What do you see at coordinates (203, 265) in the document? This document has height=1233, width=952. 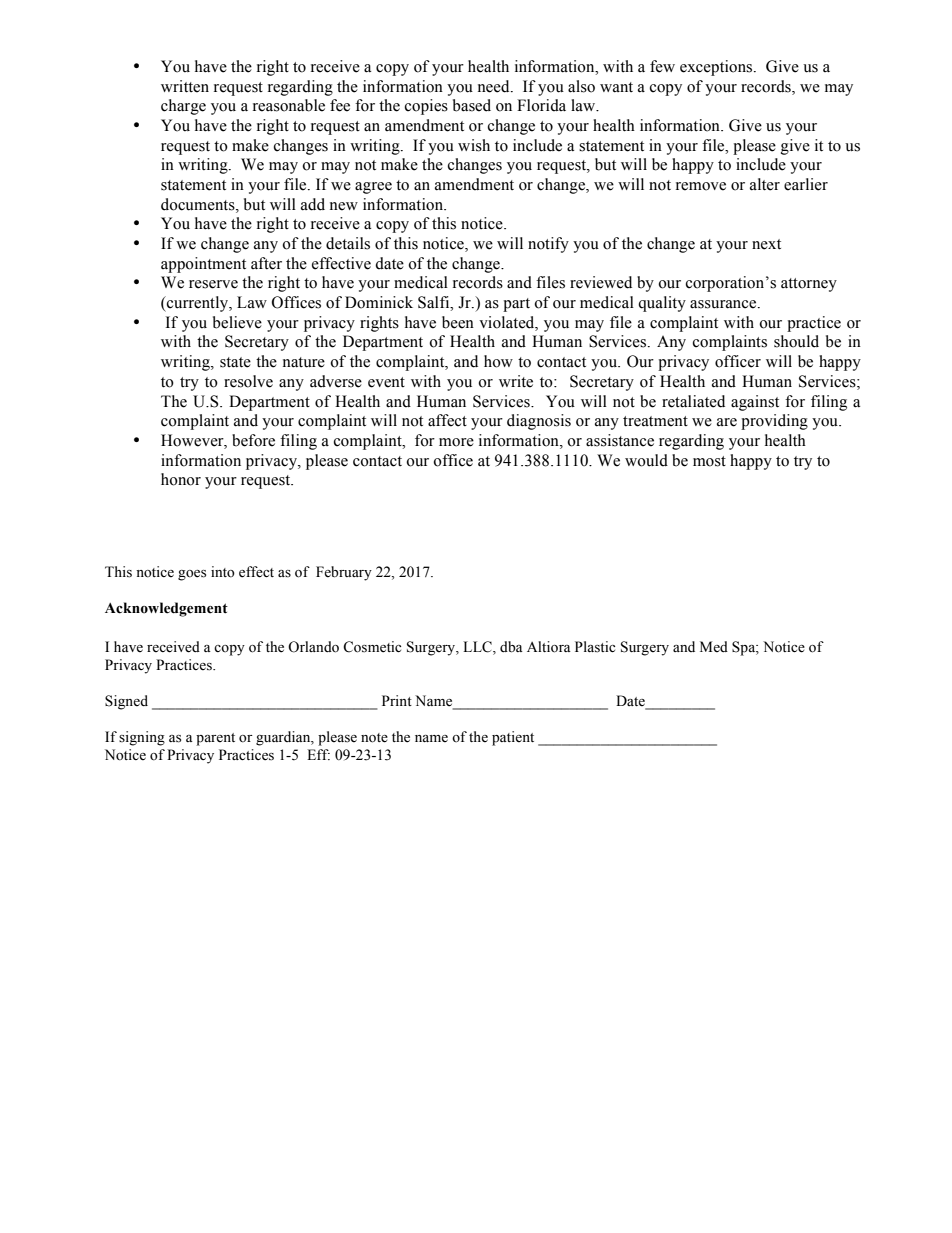 I see `appointment` at bounding box center [203, 265].
